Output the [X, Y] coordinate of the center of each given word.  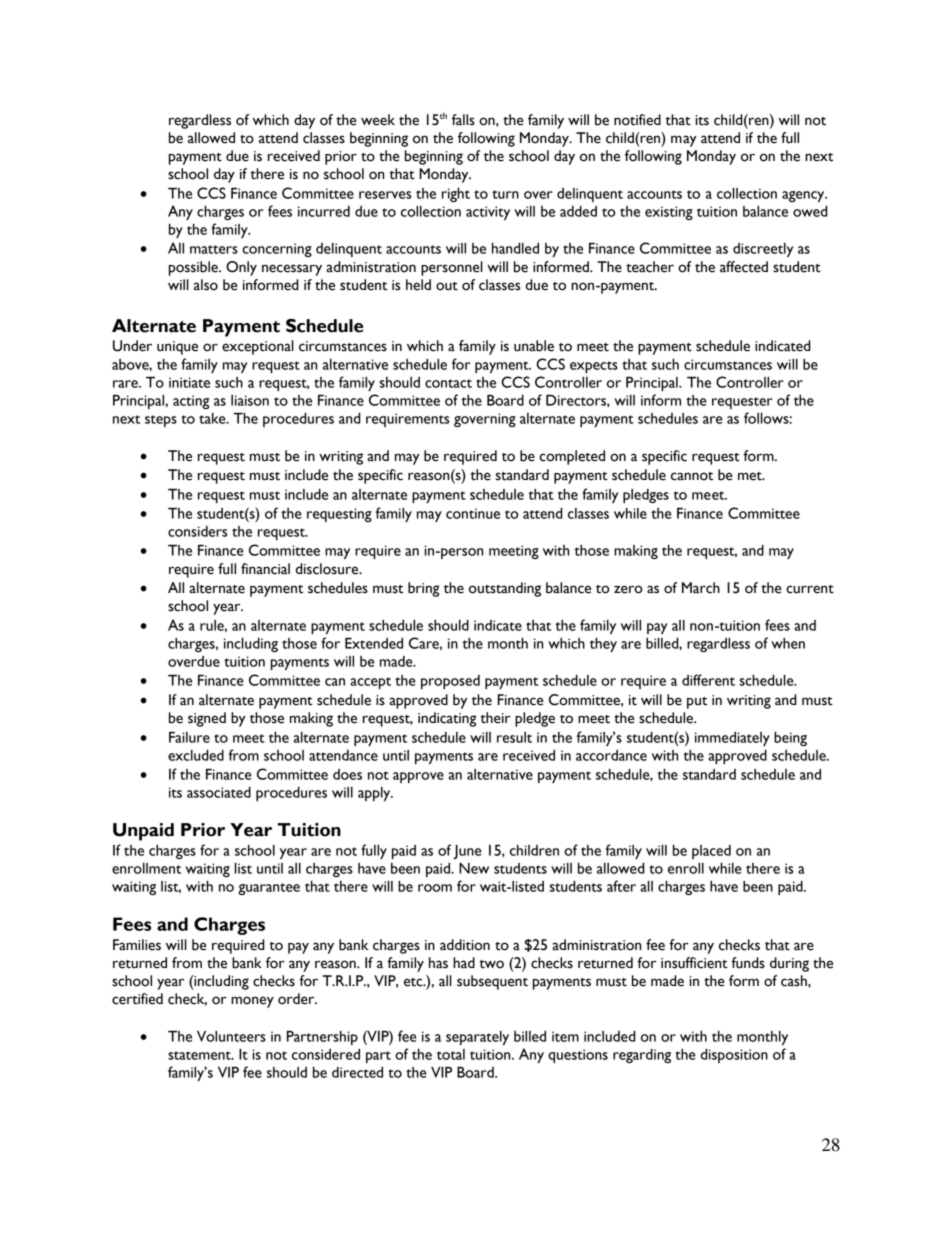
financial [265, 569]
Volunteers [231, 1036]
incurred [324, 211]
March [701, 588]
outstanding [505, 589]
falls [463, 120]
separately [477, 1038]
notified [637, 120]
